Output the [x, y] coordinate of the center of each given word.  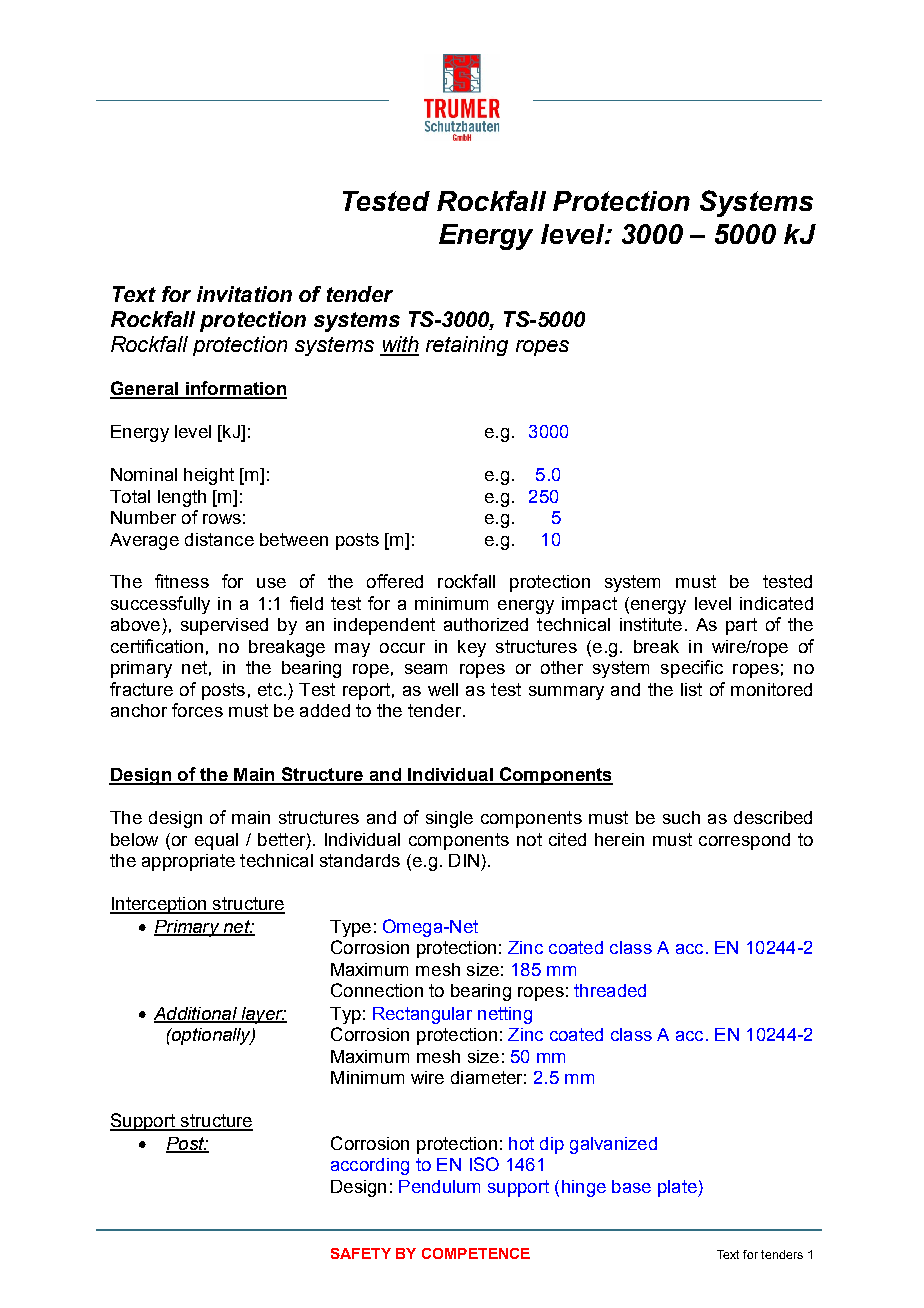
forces [197, 710]
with [399, 345]
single [449, 819]
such [681, 817]
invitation [244, 294]
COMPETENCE [476, 1253]
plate [678, 1188]
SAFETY [361, 1253]
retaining [467, 346]
